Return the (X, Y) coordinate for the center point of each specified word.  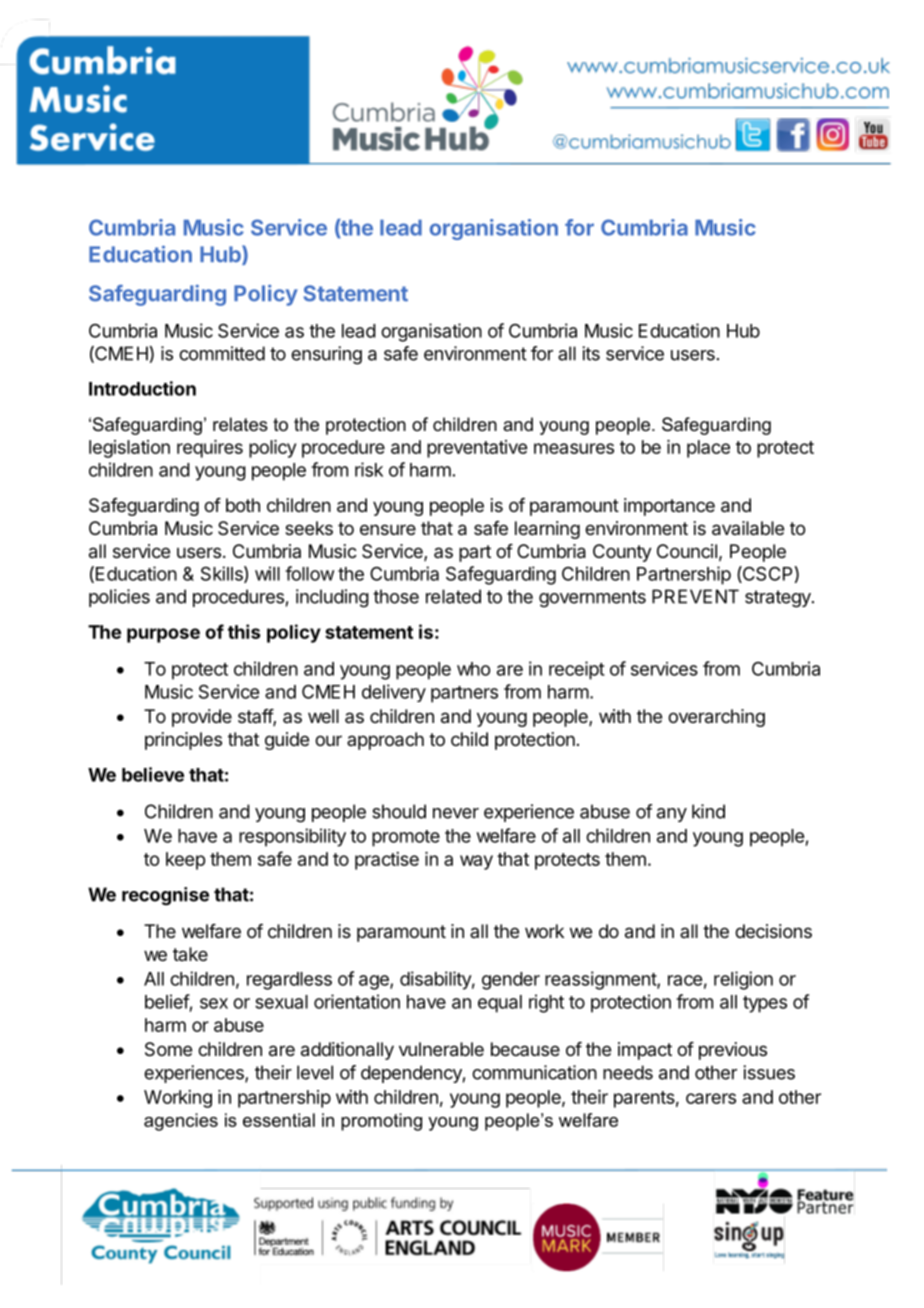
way (476, 862)
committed (222, 353)
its (591, 353)
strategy (779, 599)
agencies (181, 1122)
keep (185, 861)
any (672, 815)
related (453, 596)
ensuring (326, 355)
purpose (163, 635)
